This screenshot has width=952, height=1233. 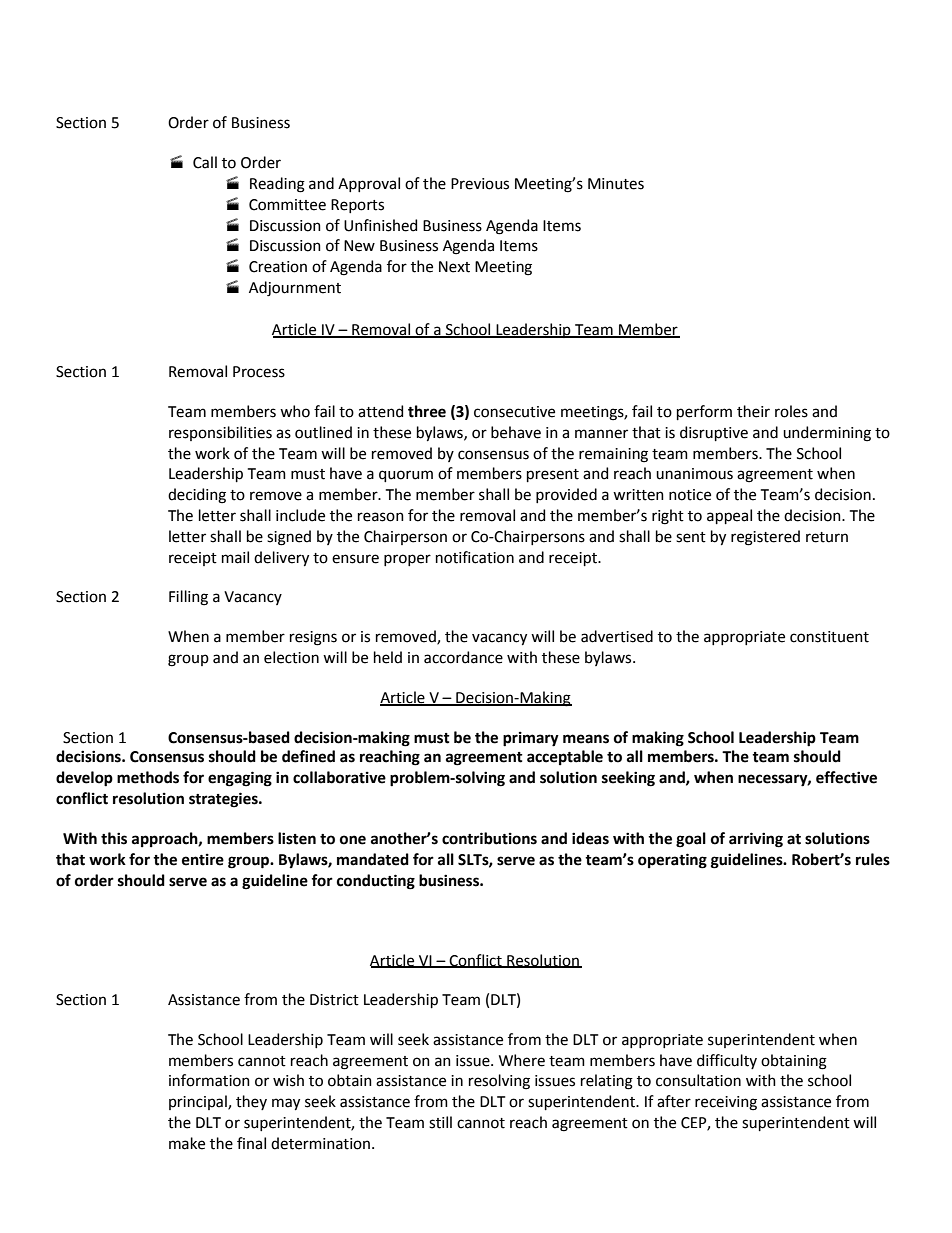 What do you see at coordinates (616, 184) in the screenshot?
I see `Minutes` at bounding box center [616, 184].
